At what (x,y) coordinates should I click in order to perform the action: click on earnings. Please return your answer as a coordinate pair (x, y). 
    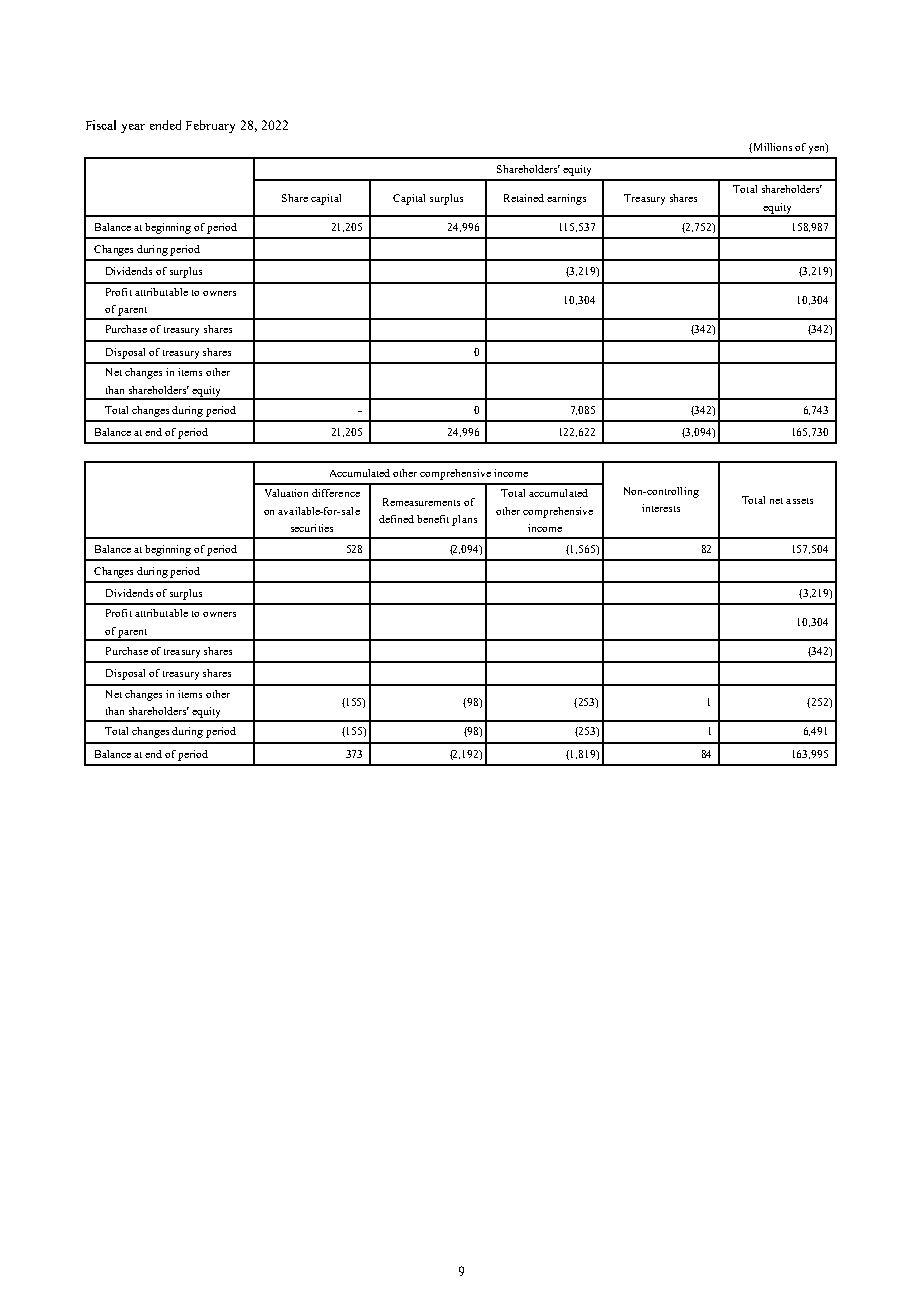
    Looking at the image, I should click on (566, 199).
